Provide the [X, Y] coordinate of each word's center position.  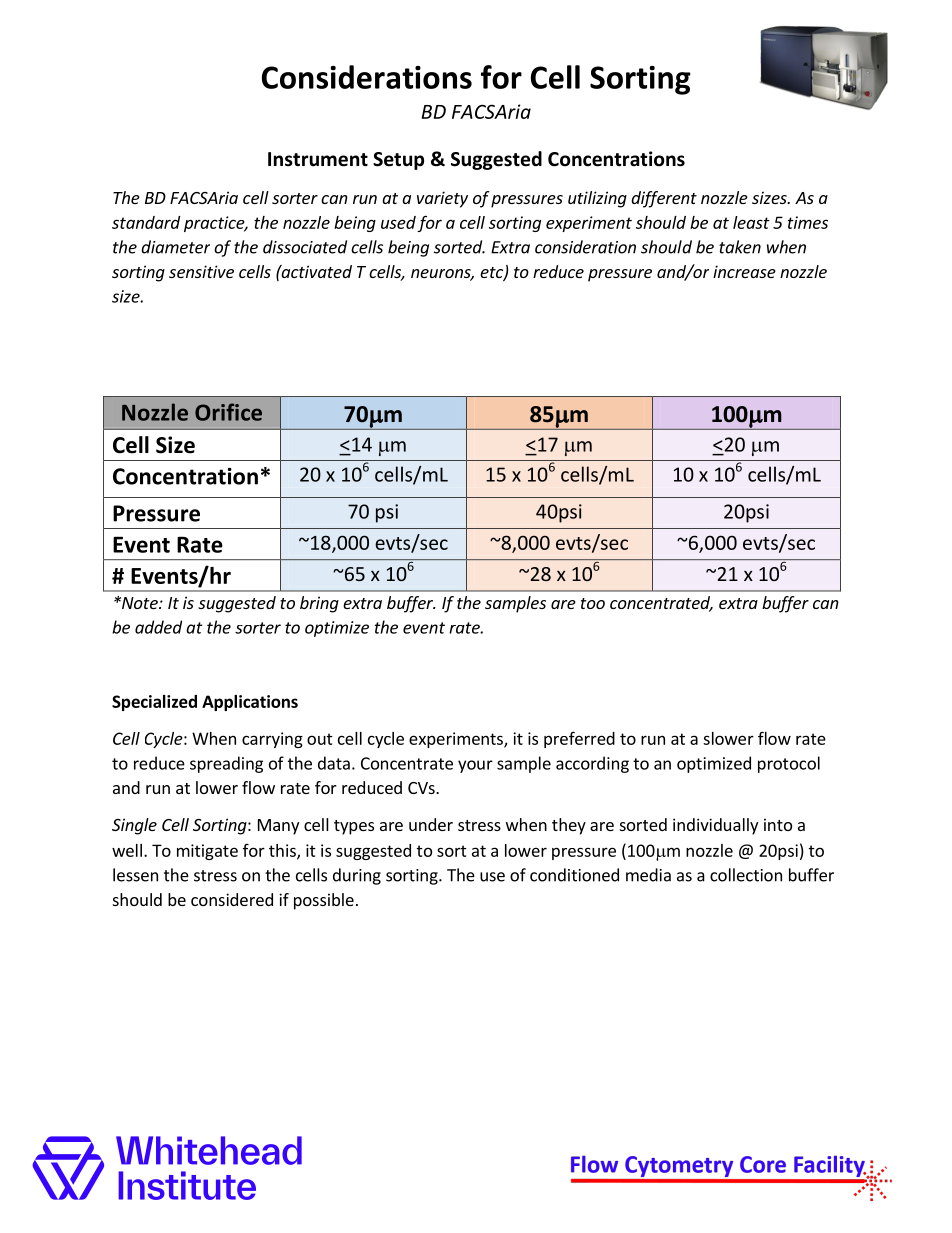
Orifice [228, 412]
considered [232, 899]
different [664, 199]
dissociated [305, 247]
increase [744, 271]
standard [146, 222]
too [593, 603]
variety [442, 199]
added [158, 627]
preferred [579, 739]
